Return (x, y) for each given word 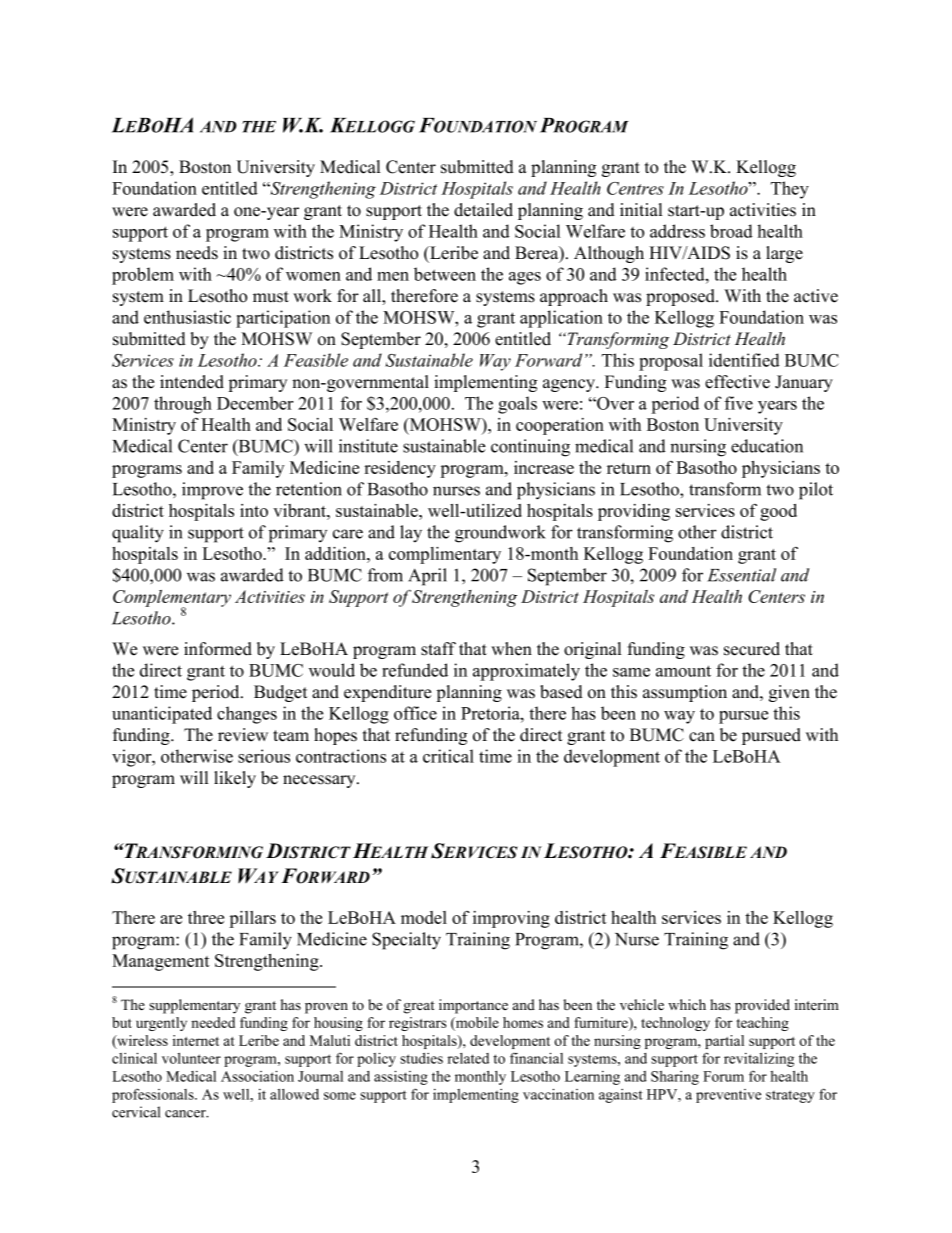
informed (218, 649)
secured (752, 649)
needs (197, 253)
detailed (483, 210)
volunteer (191, 1058)
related (468, 1058)
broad (731, 231)
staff (438, 649)
